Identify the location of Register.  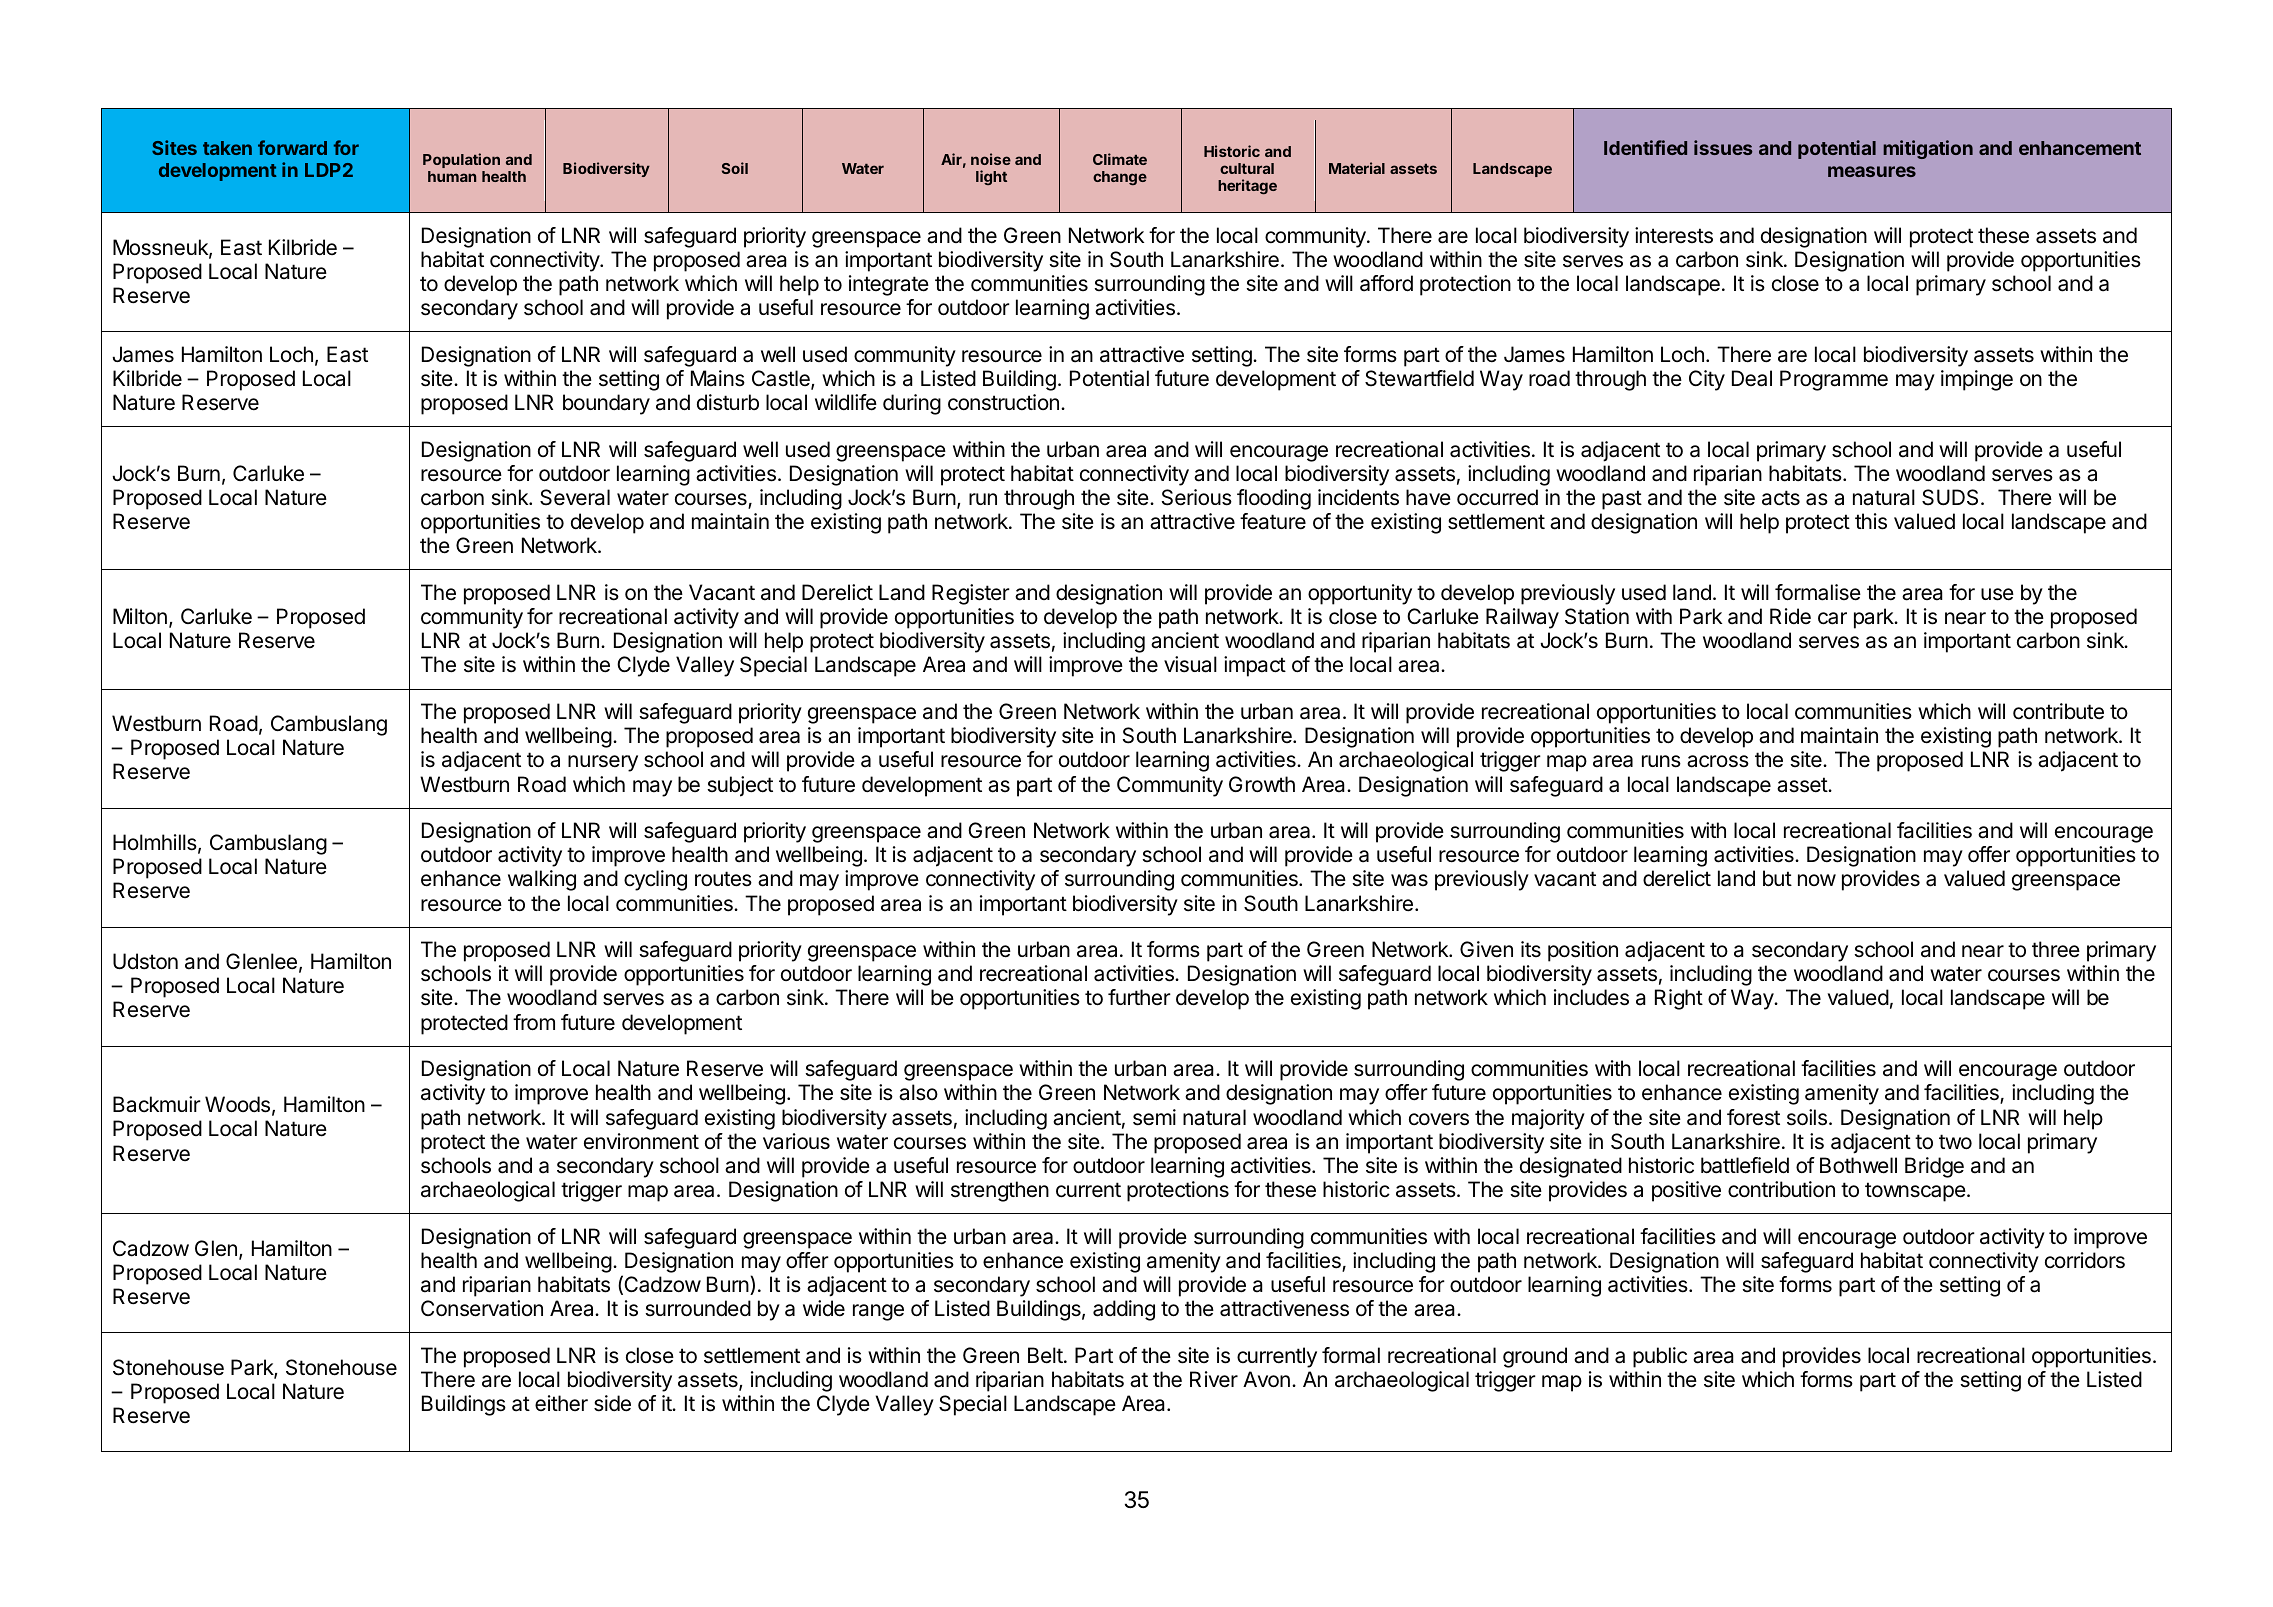
(971, 594).
